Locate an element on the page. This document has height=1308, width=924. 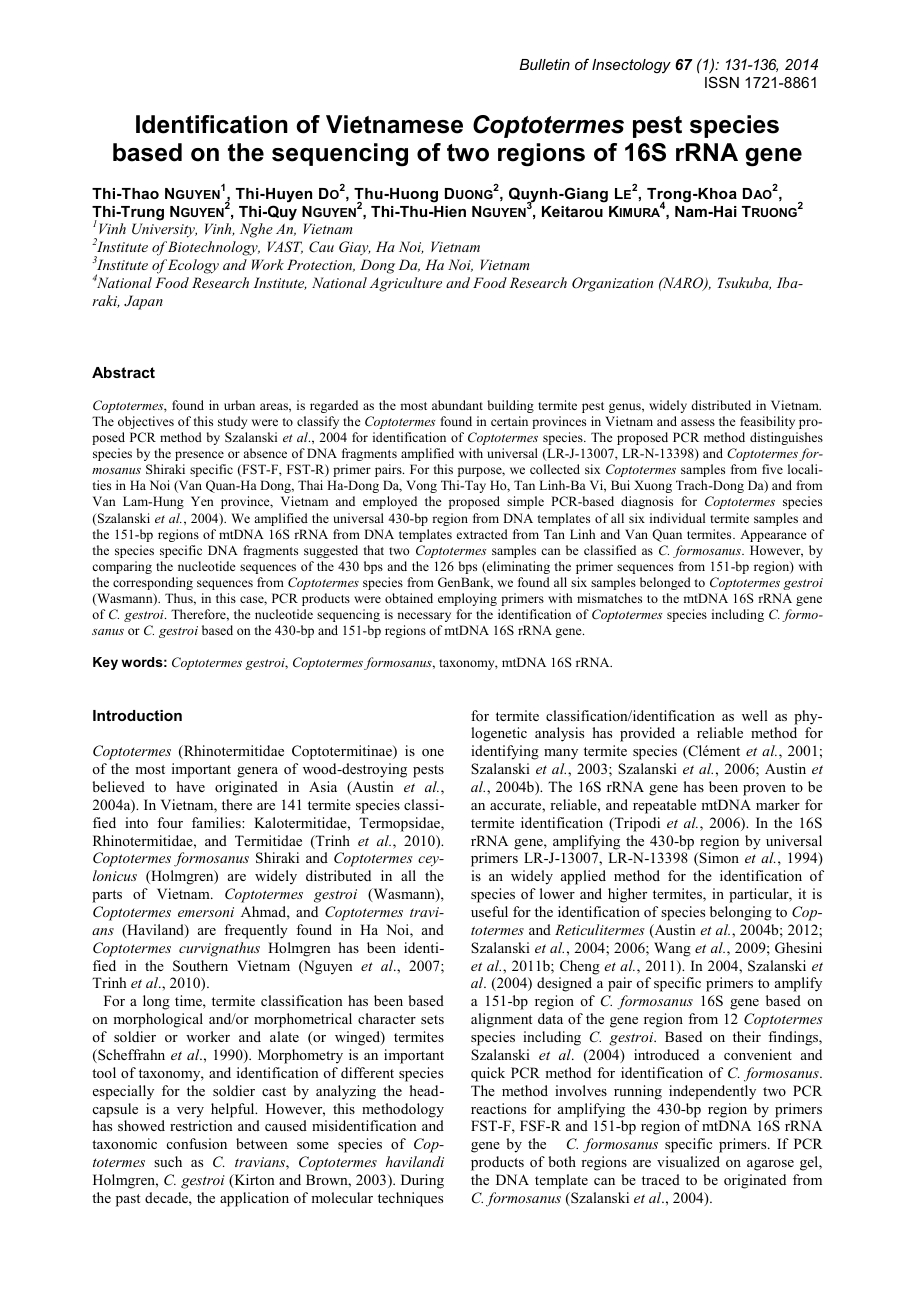
Biotechnology is located at coordinates (214, 248).
